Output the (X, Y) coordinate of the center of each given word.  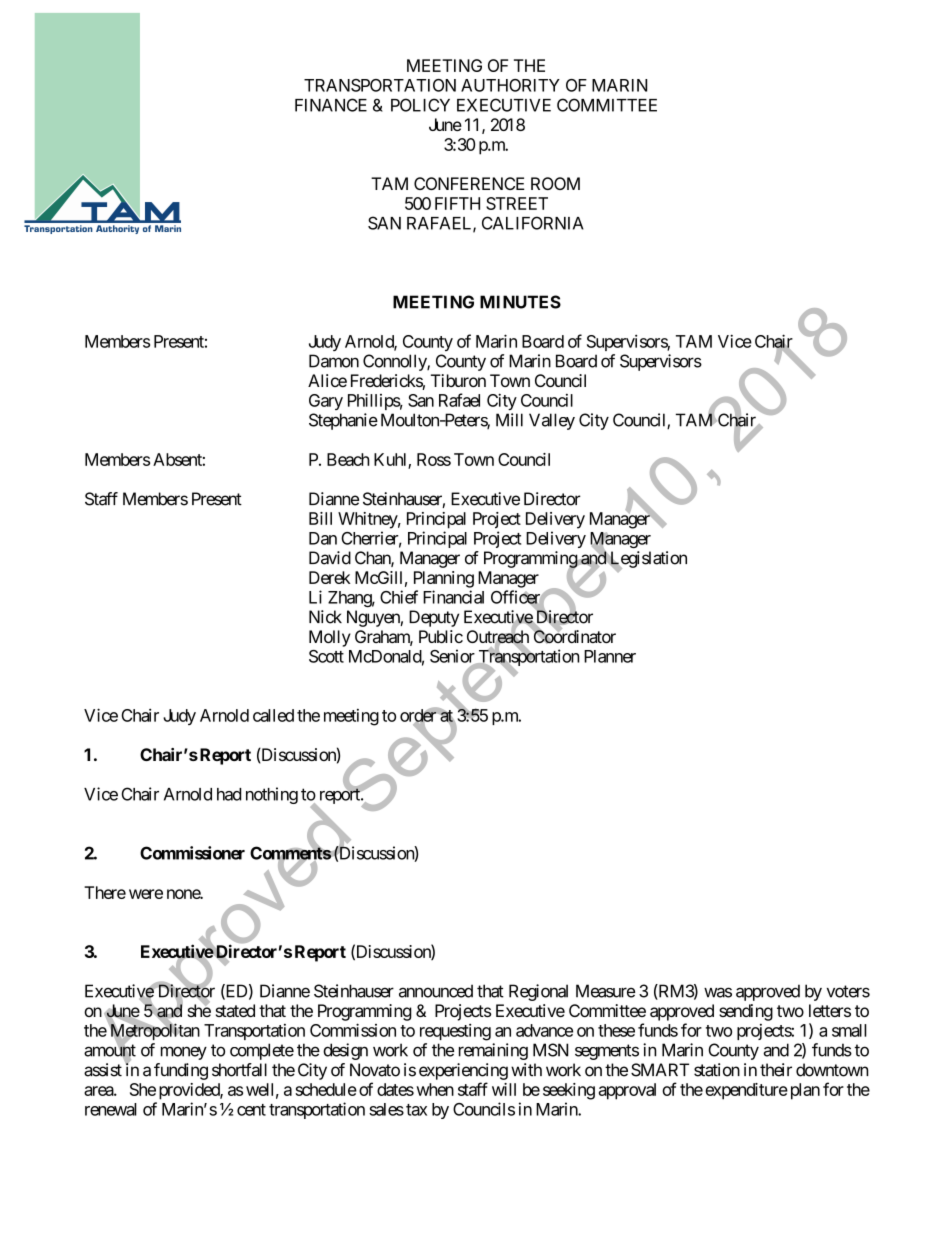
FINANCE (331, 105)
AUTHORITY (510, 85)
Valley (552, 421)
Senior (453, 657)
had (229, 794)
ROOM (555, 183)
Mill (509, 420)
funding (181, 1071)
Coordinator (574, 636)
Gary (326, 402)
